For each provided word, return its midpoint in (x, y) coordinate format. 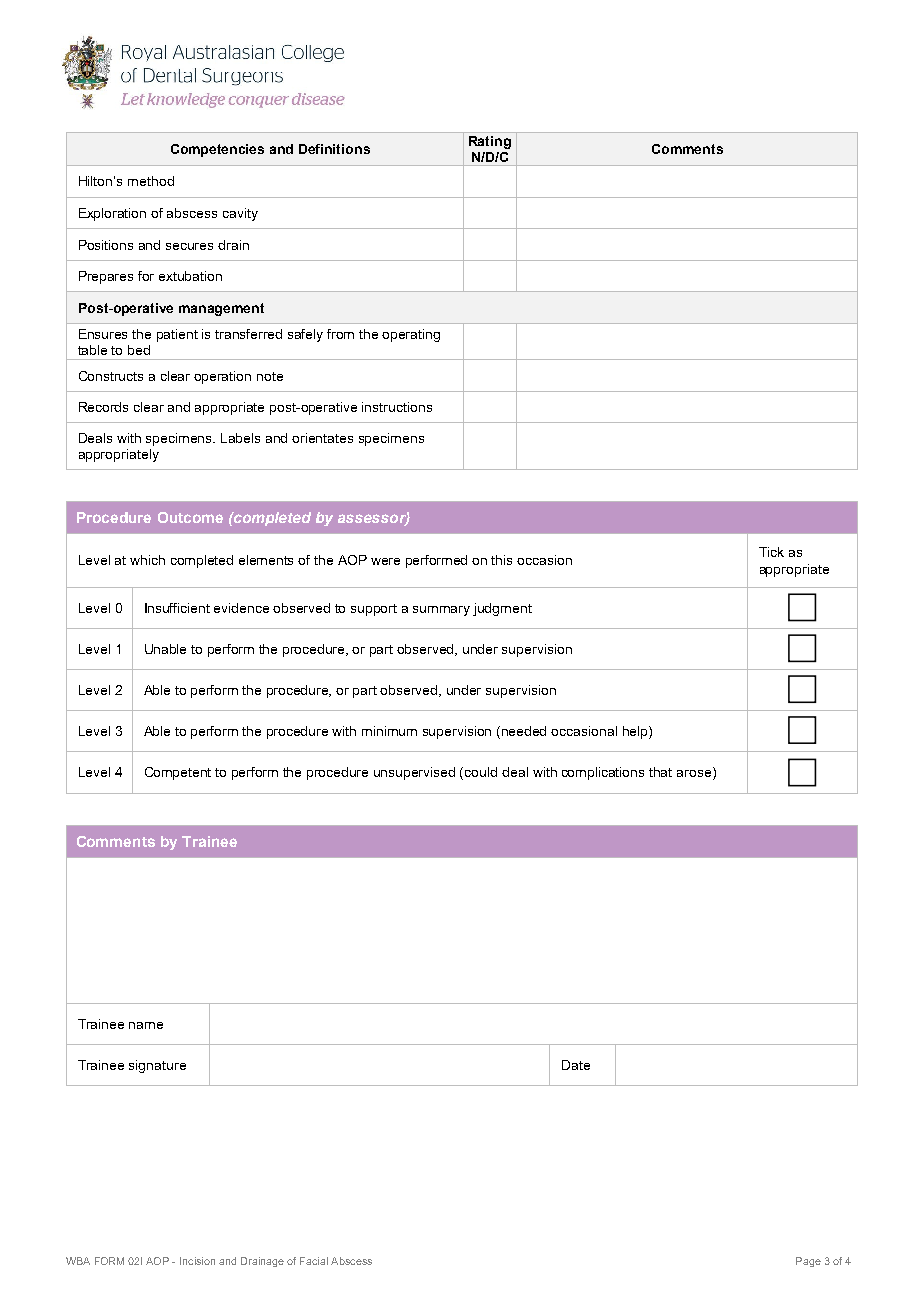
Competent (178, 773)
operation (222, 377)
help (636, 732)
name (146, 1025)
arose (695, 775)
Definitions (334, 149)
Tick (771, 552)
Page (808, 1262)
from (340, 334)
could (481, 772)
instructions (397, 407)
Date (576, 1065)
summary (441, 611)
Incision (197, 1261)
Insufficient (177, 608)
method (151, 181)
